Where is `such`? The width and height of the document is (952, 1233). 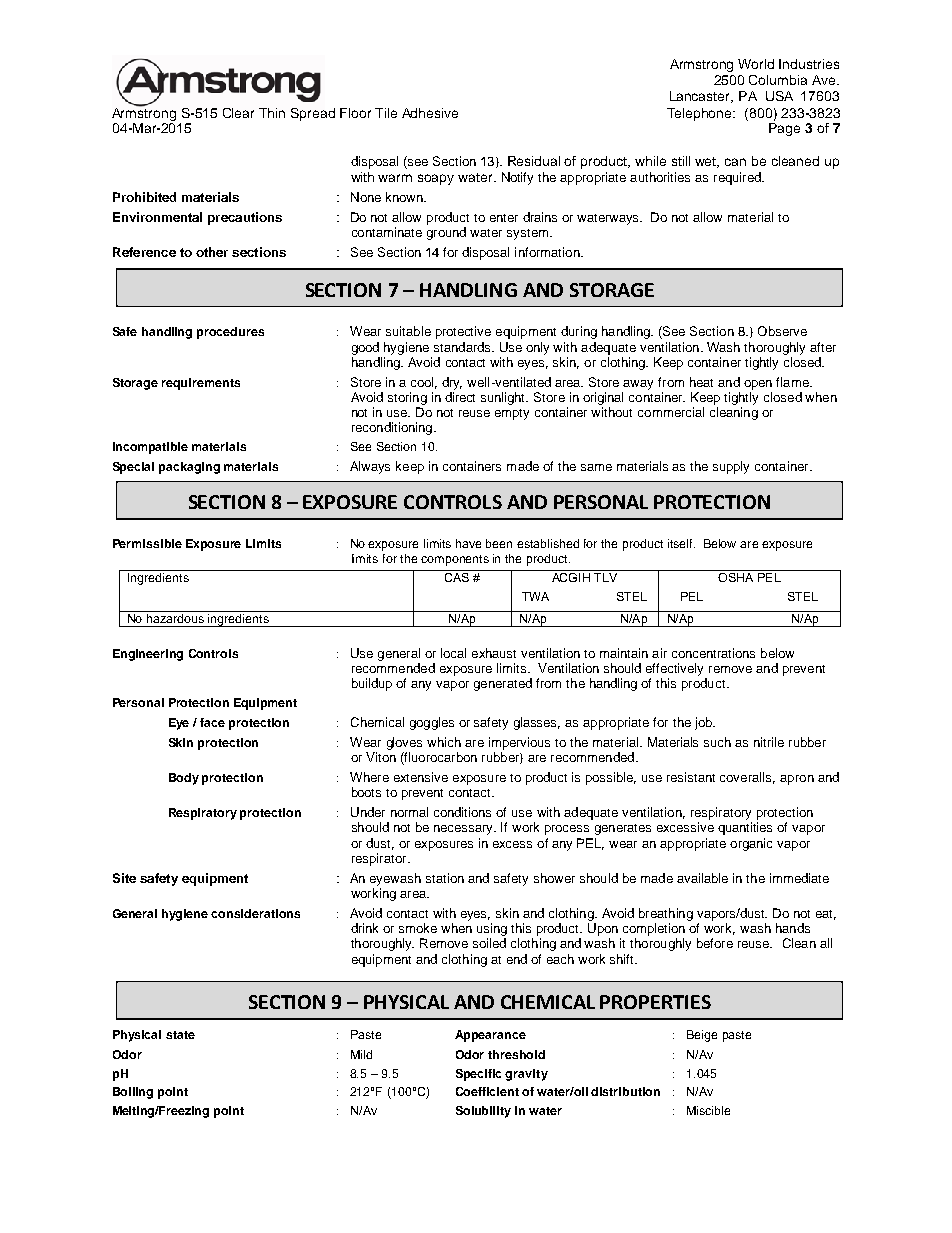 such is located at coordinates (717, 742).
